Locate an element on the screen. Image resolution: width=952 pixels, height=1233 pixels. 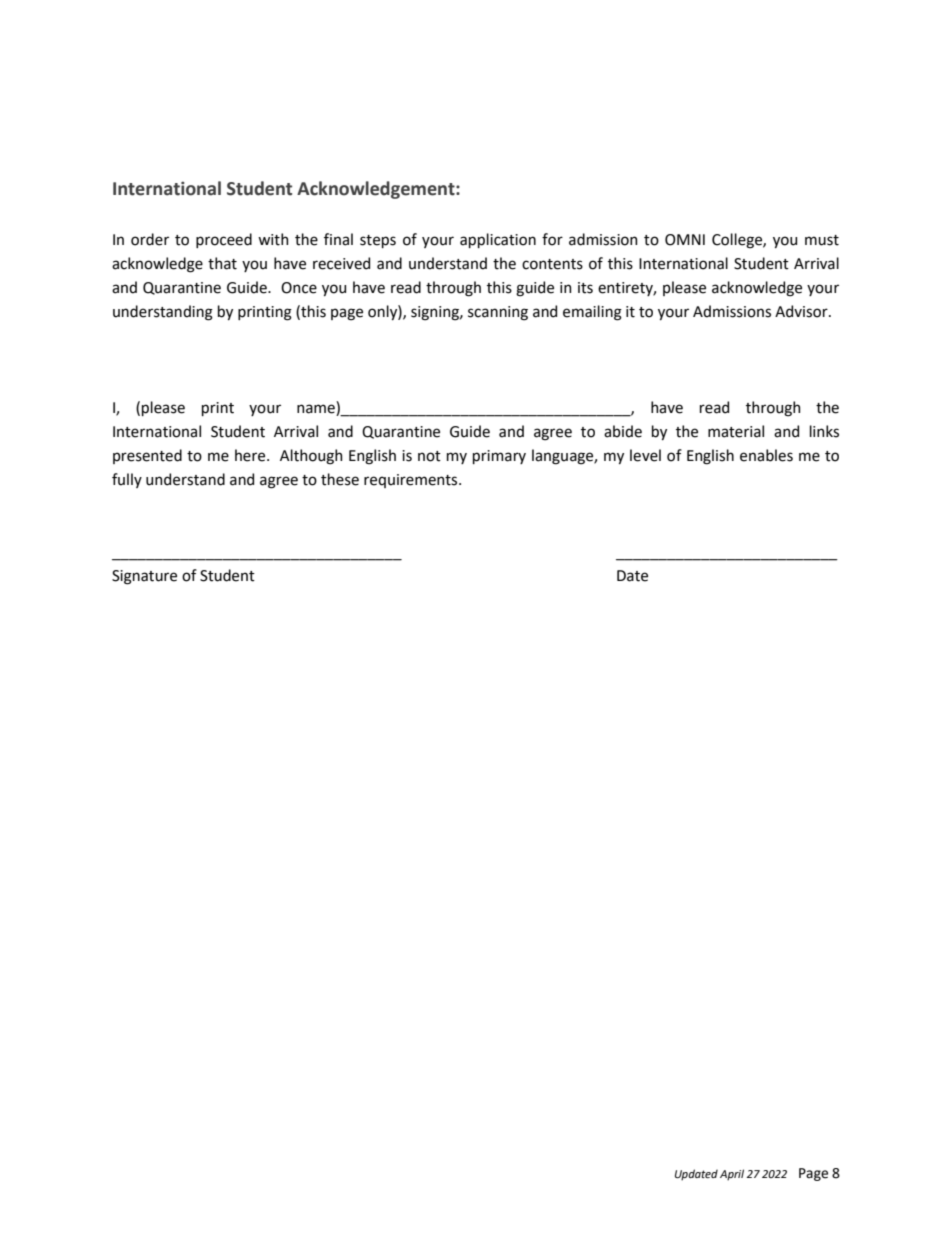
Signature is located at coordinates (144, 577).
